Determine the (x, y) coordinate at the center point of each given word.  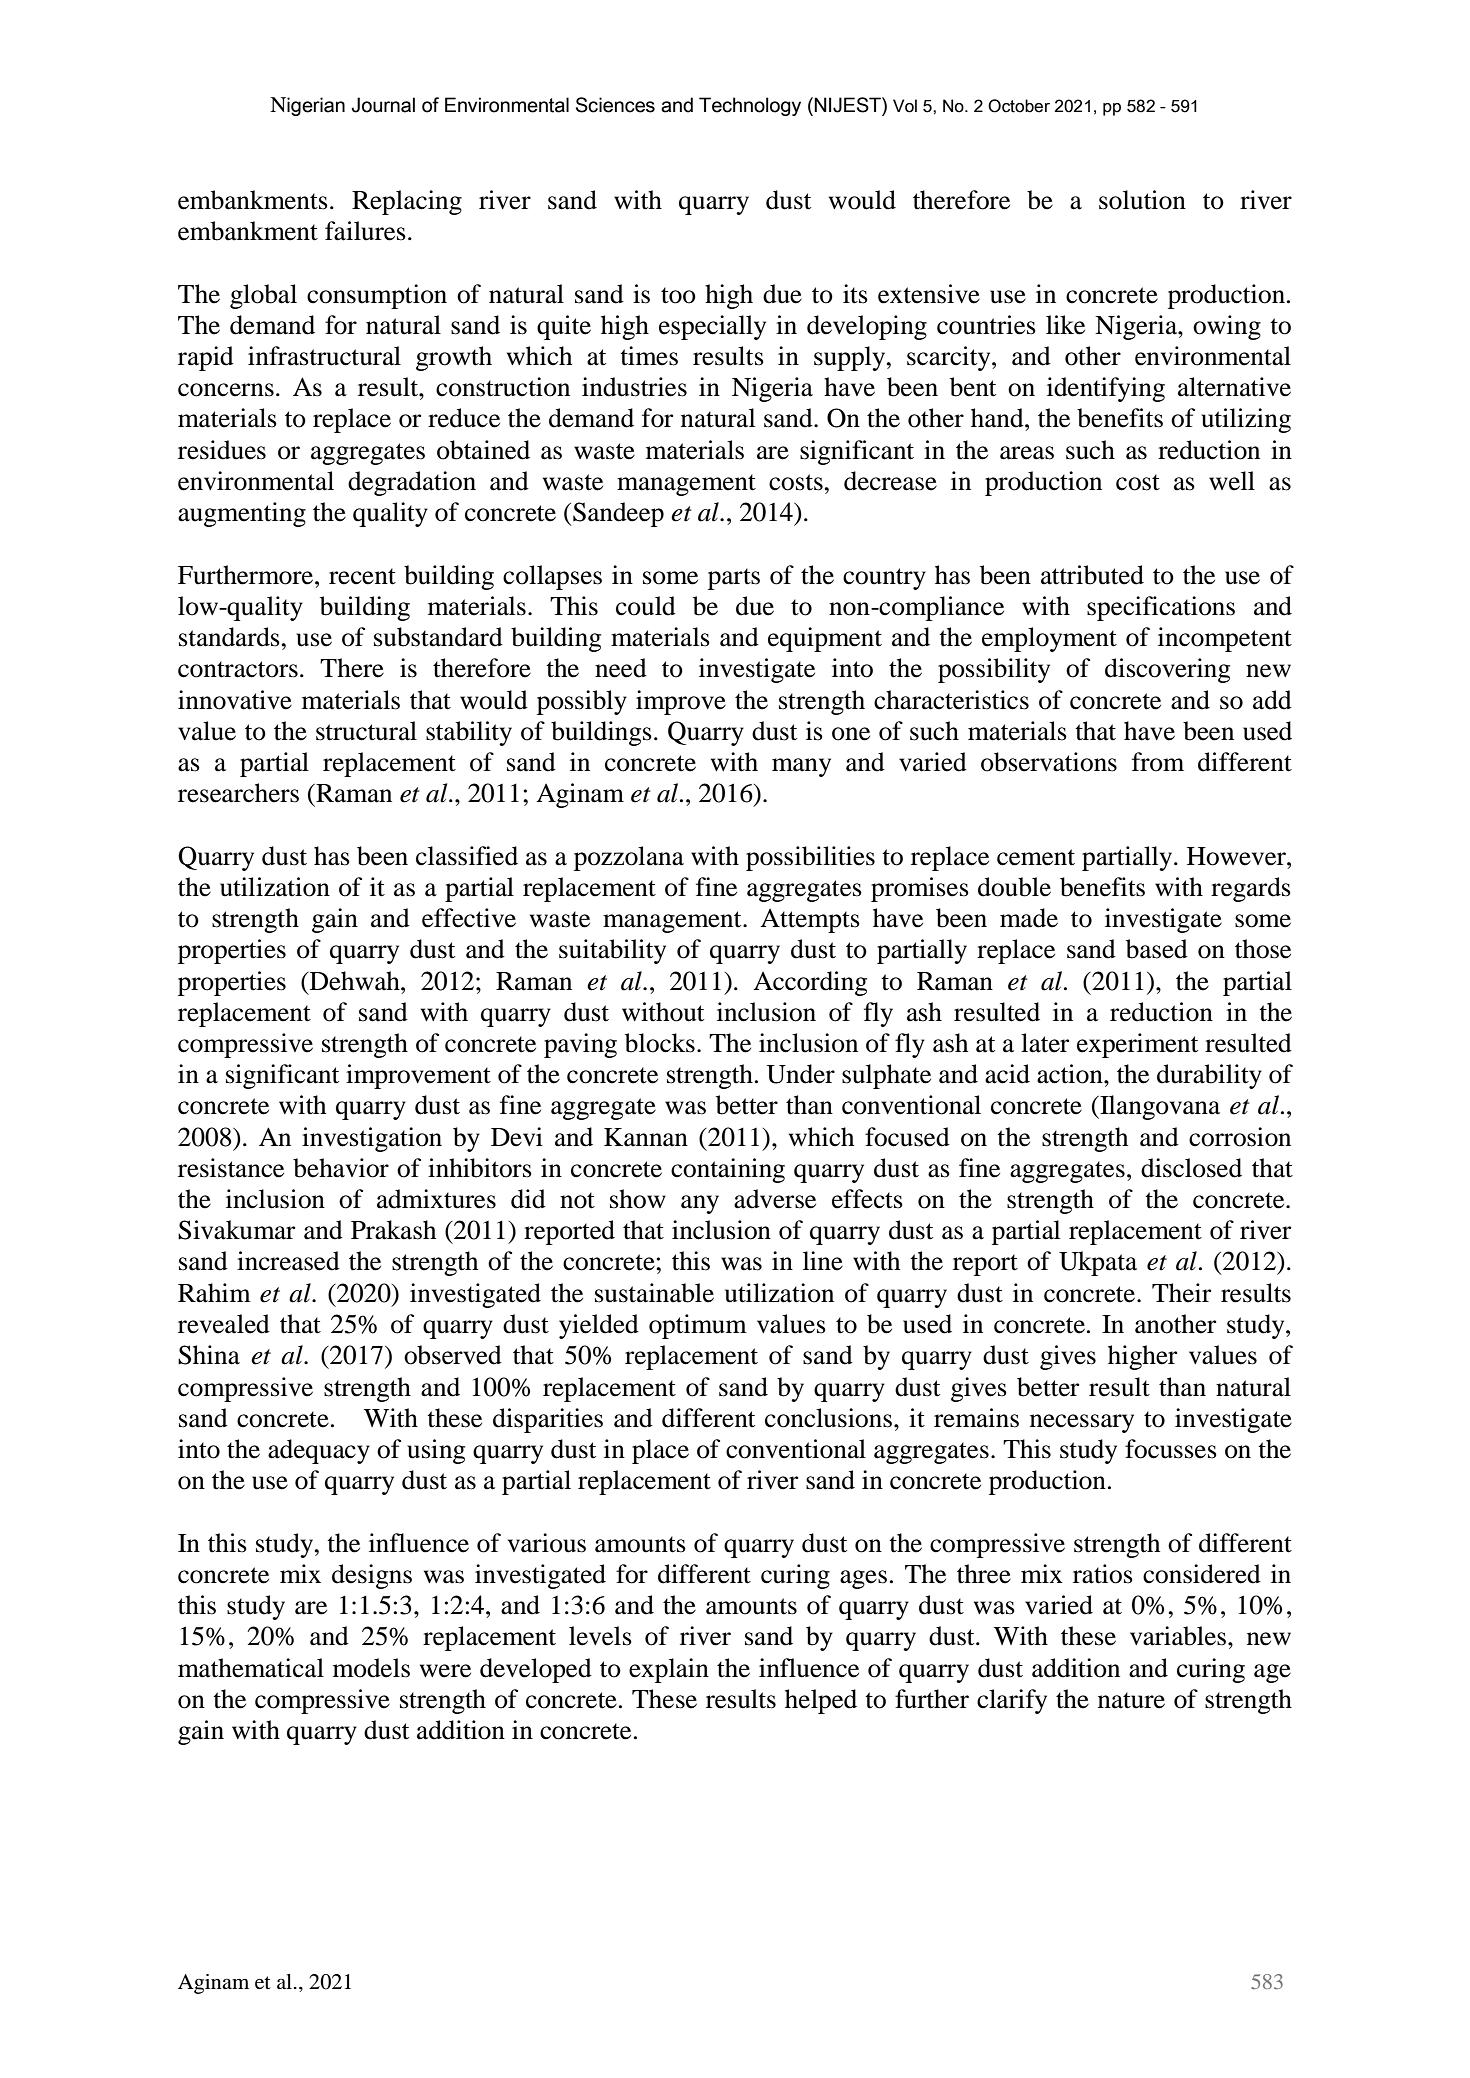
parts (734, 579)
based (1157, 949)
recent (362, 576)
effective (469, 918)
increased (288, 1261)
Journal (383, 105)
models (371, 1668)
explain (669, 1670)
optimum (698, 1326)
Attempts (810, 921)
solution (1142, 200)
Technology (750, 106)
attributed (1092, 575)
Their (1181, 1293)
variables (1178, 1636)
